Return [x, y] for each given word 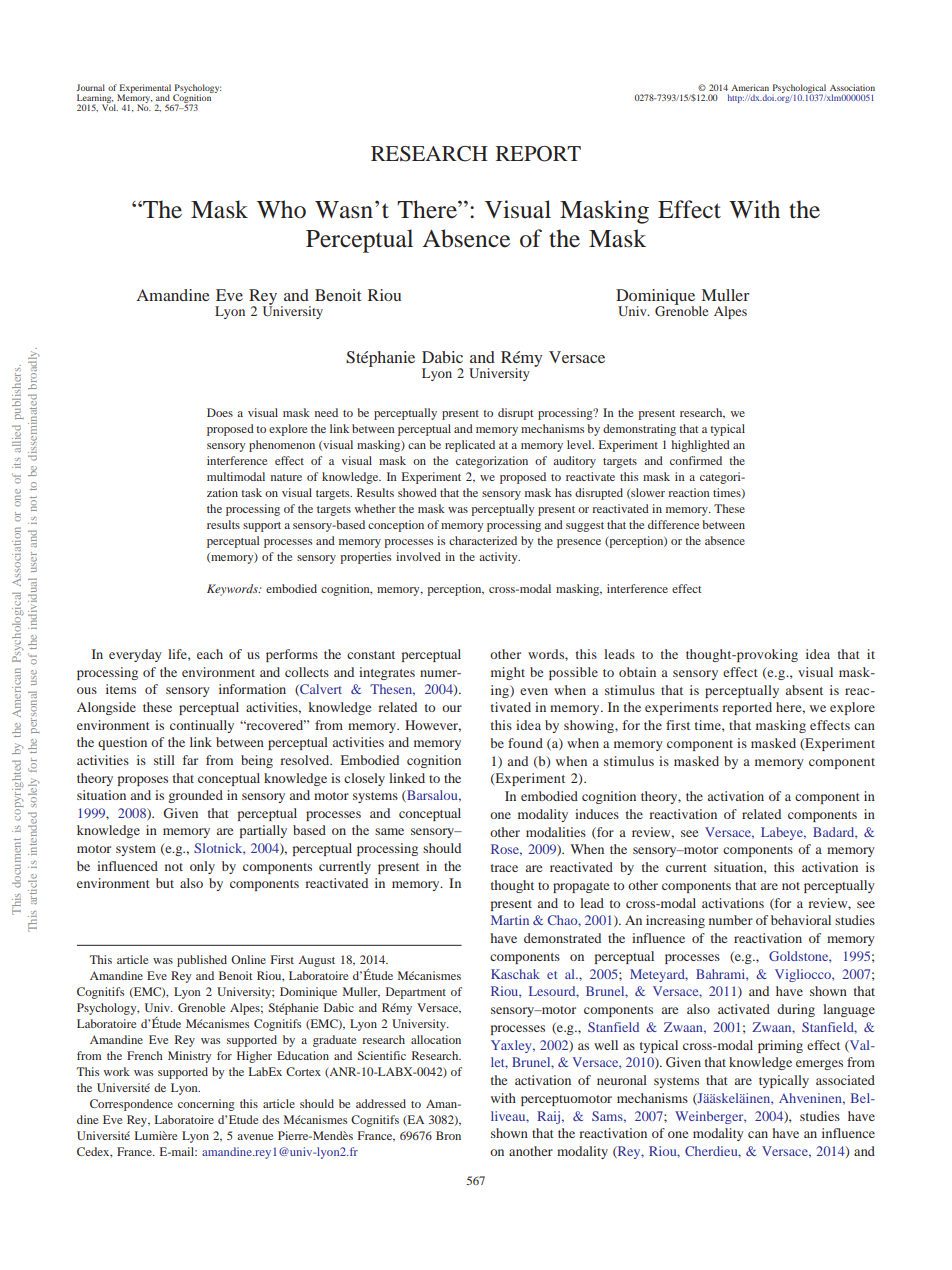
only [202, 867]
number [731, 920]
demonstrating [639, 430]
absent [804, 690]
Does [220, 412]
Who [281, 209]
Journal [90, 87]
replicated [470, 446]
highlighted [700, 446]
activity [499, 558]
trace [504, 868]
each [210, 654]
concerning [206, 1105]
